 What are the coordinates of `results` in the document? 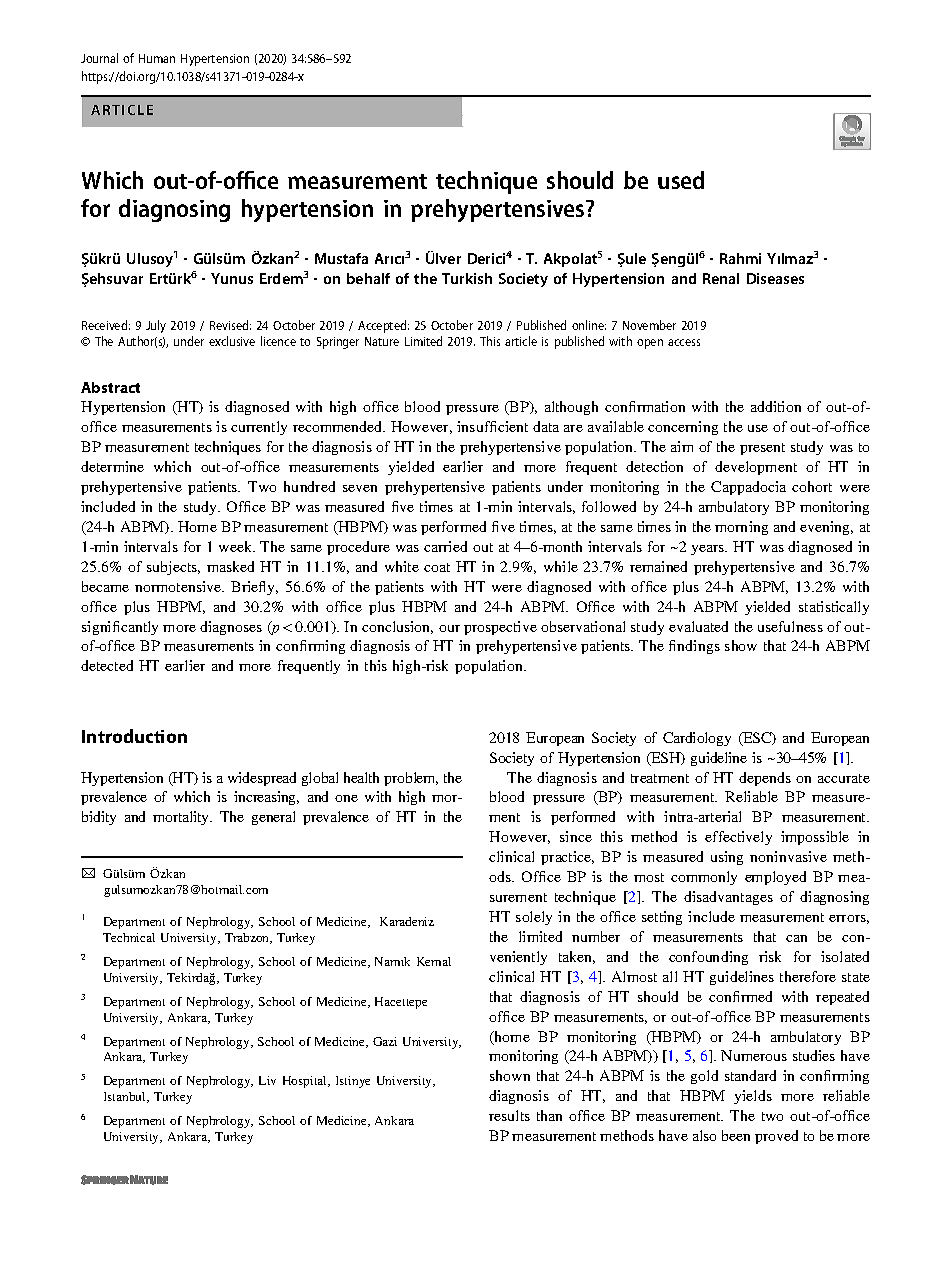 It's located at (509, 1115).
